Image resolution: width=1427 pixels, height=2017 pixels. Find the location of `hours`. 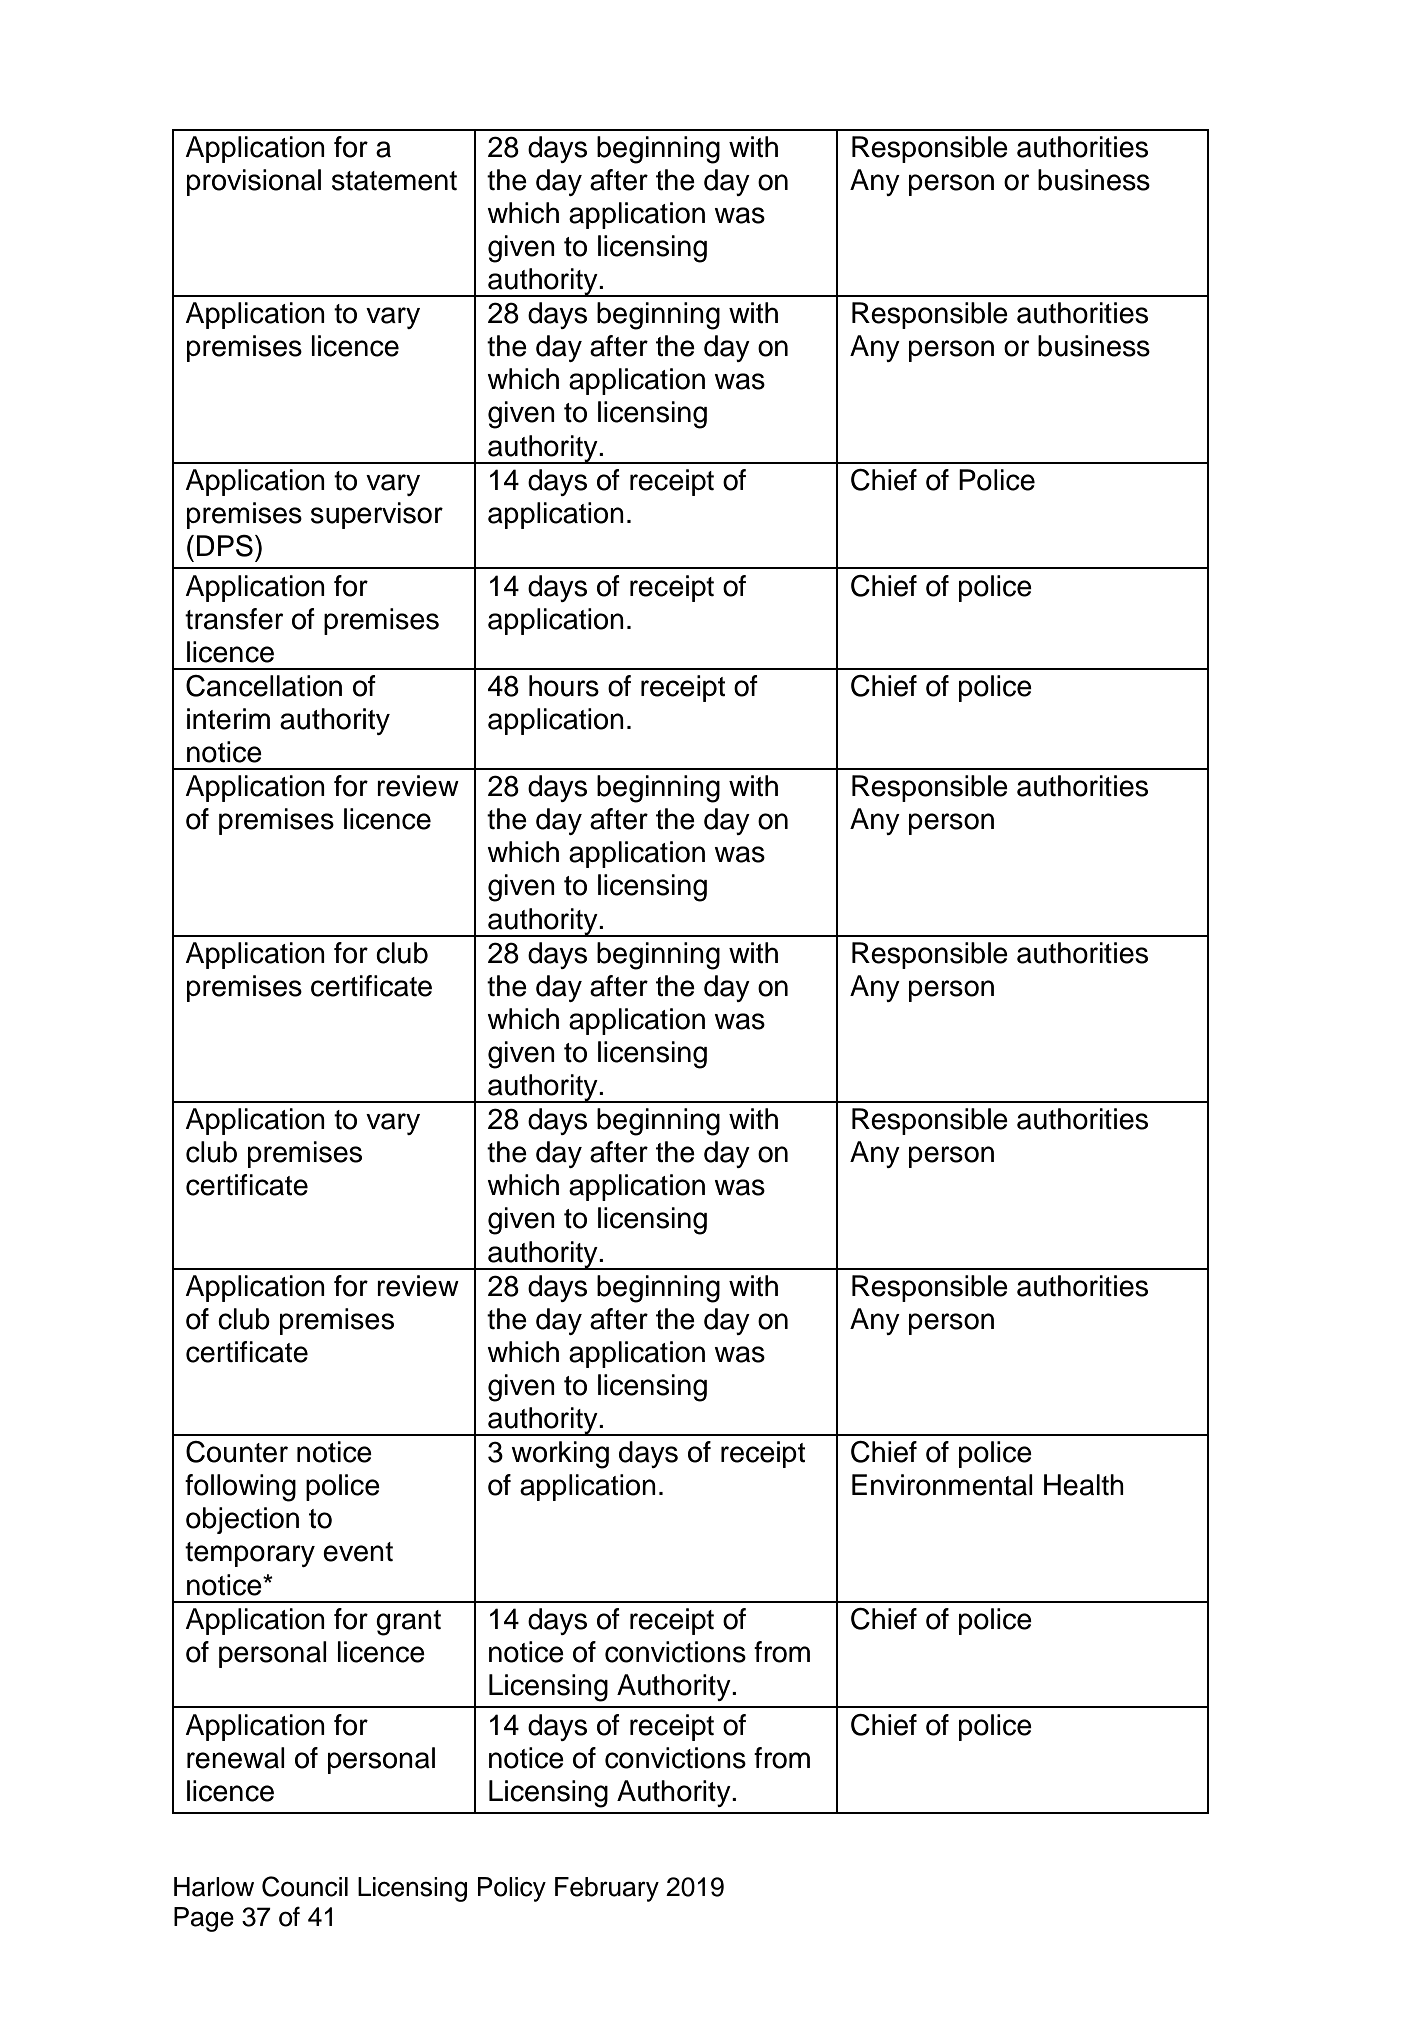

hours is located at coordinates (564, 686).
